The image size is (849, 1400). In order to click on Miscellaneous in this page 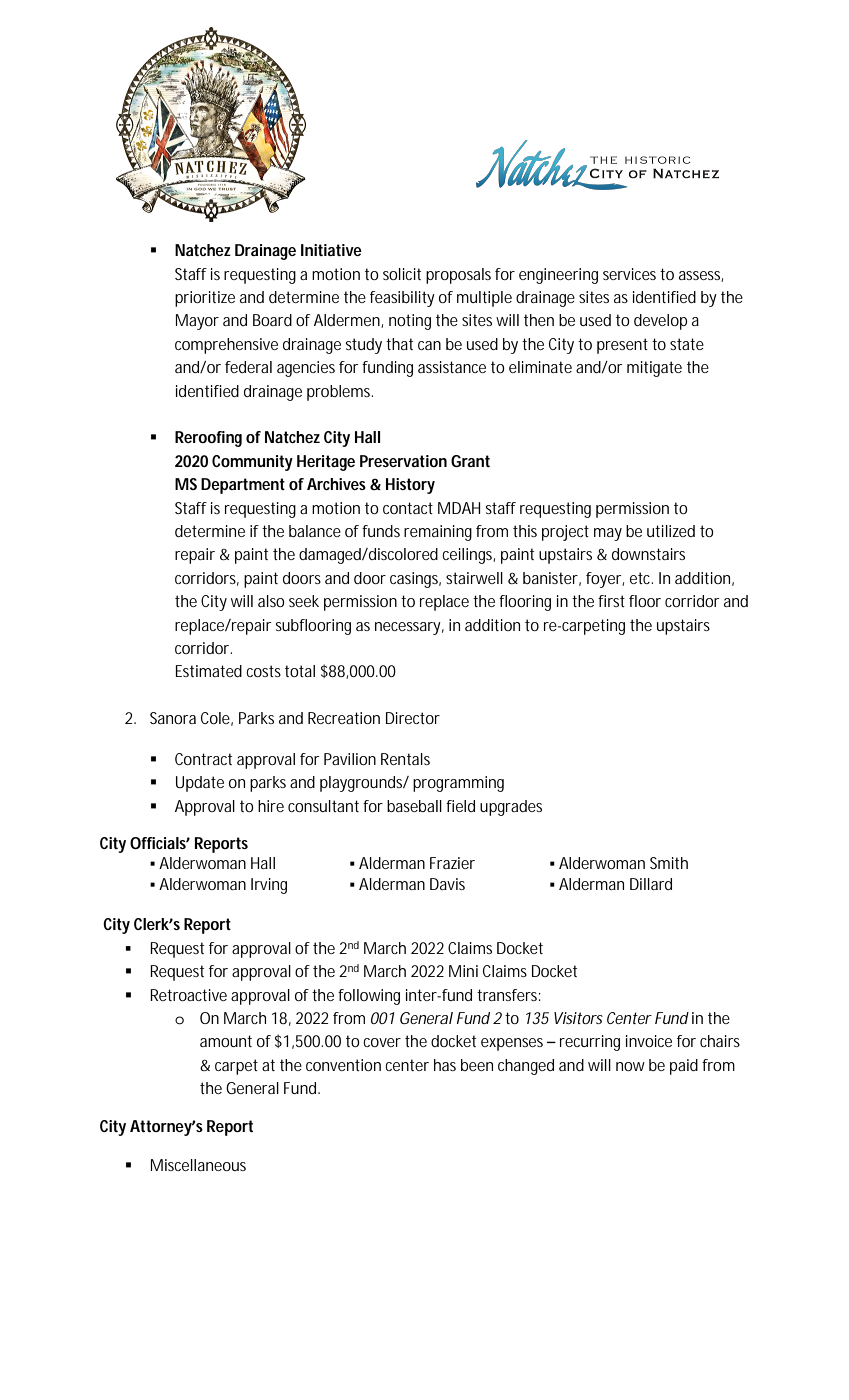, I will do `click(198, 1165)`.
